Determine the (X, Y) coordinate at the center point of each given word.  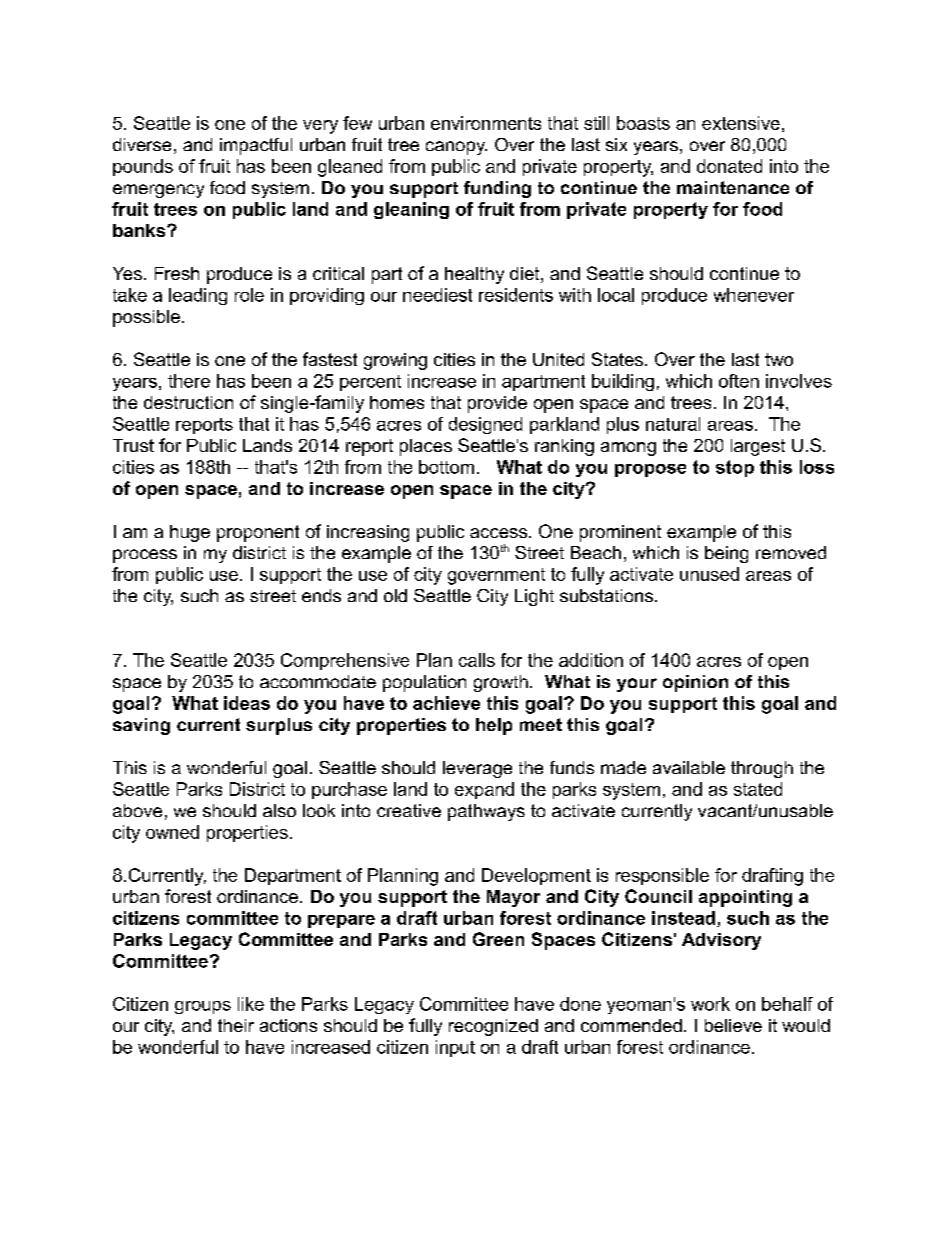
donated (729, 166)
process (145, 556)
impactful (256, 146)
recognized (493, 1027)
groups (203, 1007)
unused (709, 574)
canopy (456, 148)
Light (534, 597)
